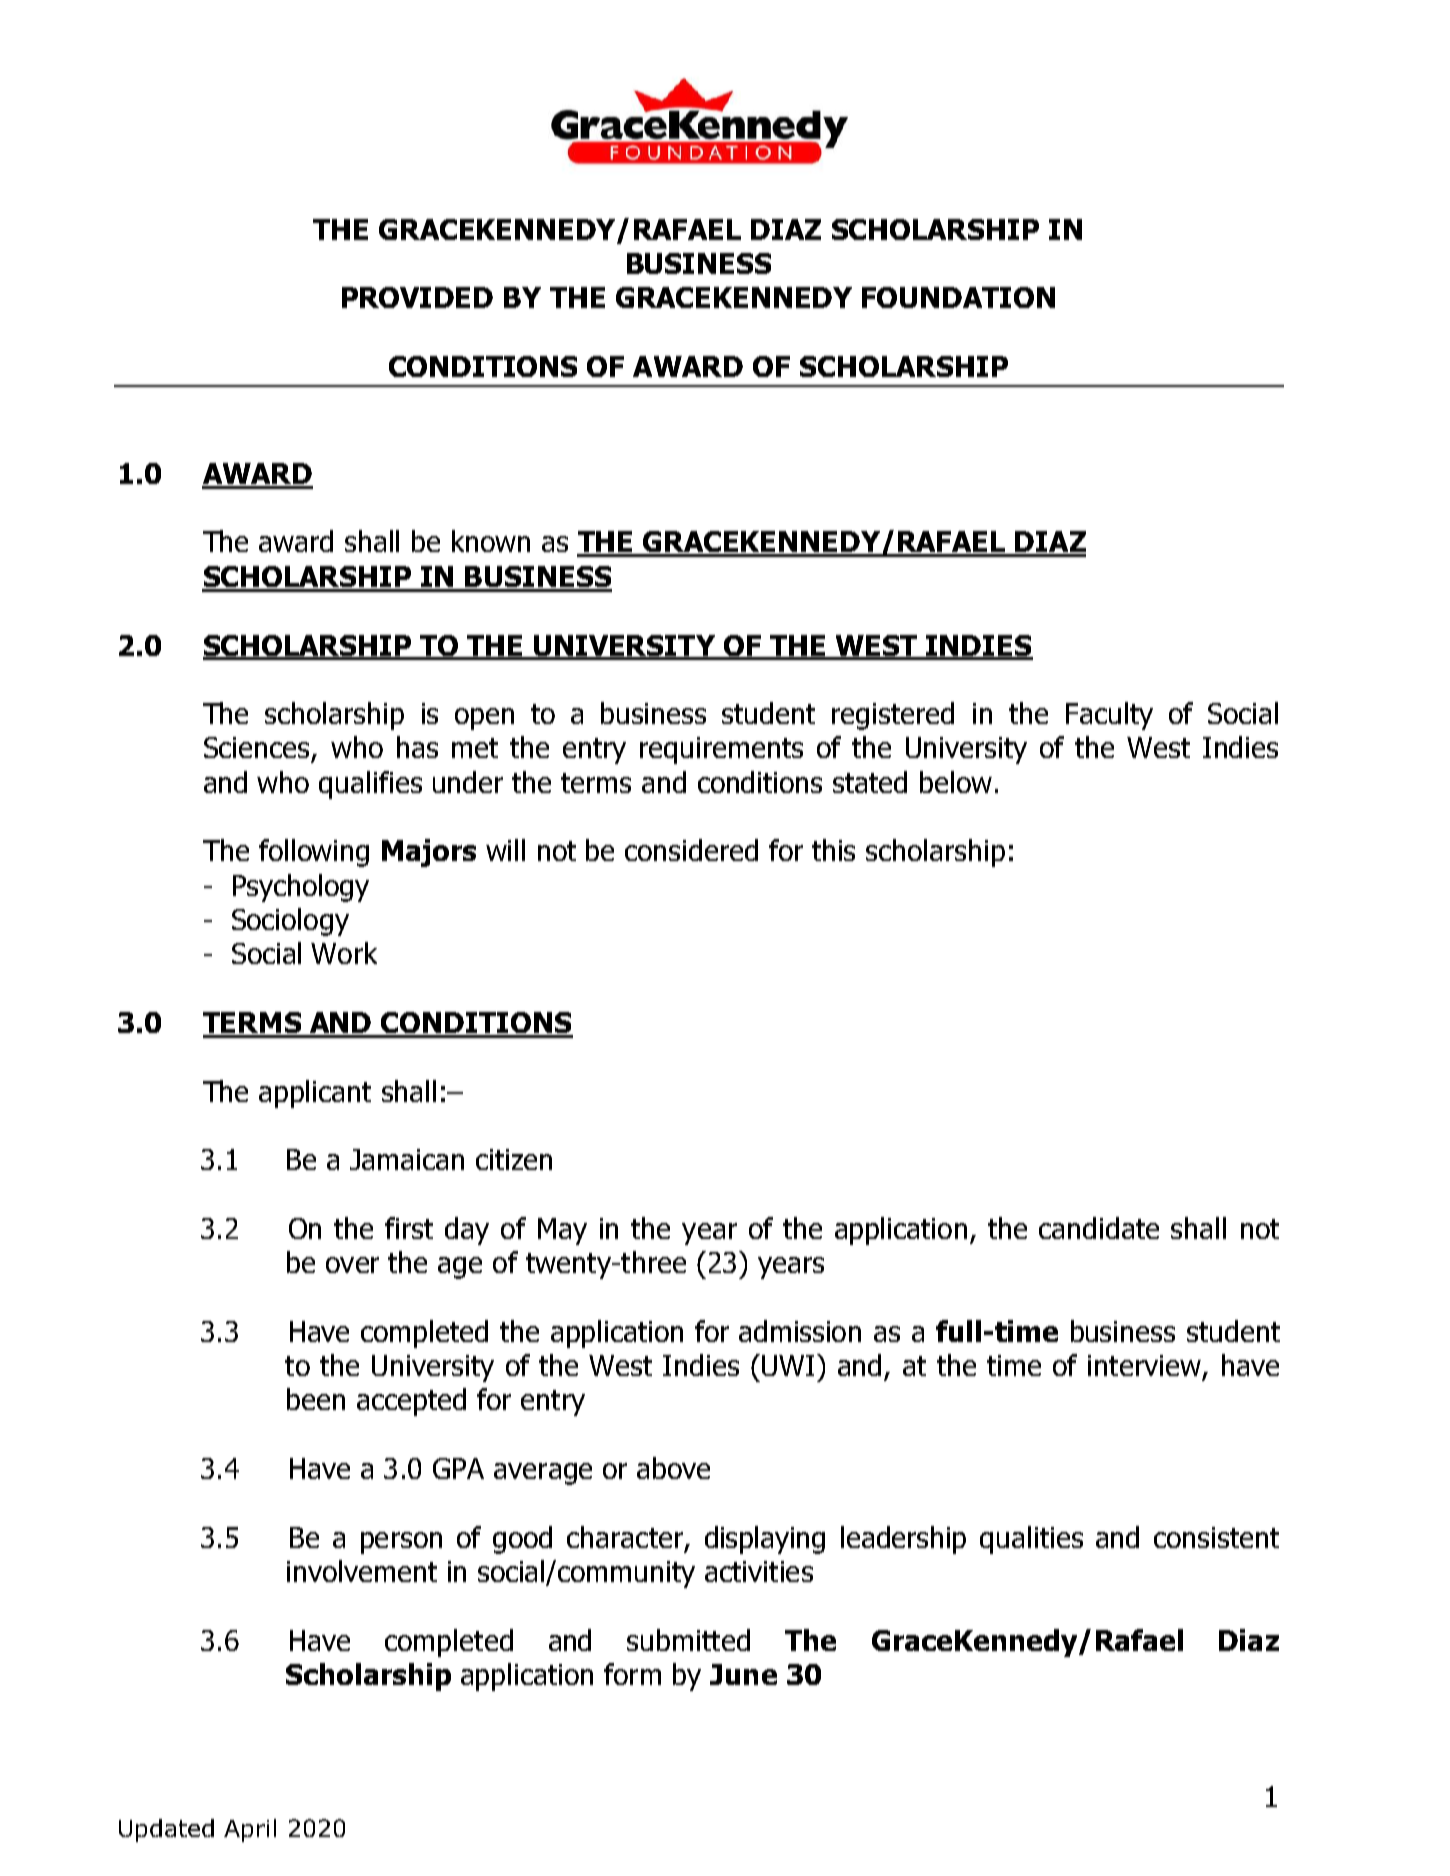 The image size is (1450, 1876). What do you see at coordinates (958, 297) in the document?
I see `FOUNDATION` at bounding box center [958, 297].
